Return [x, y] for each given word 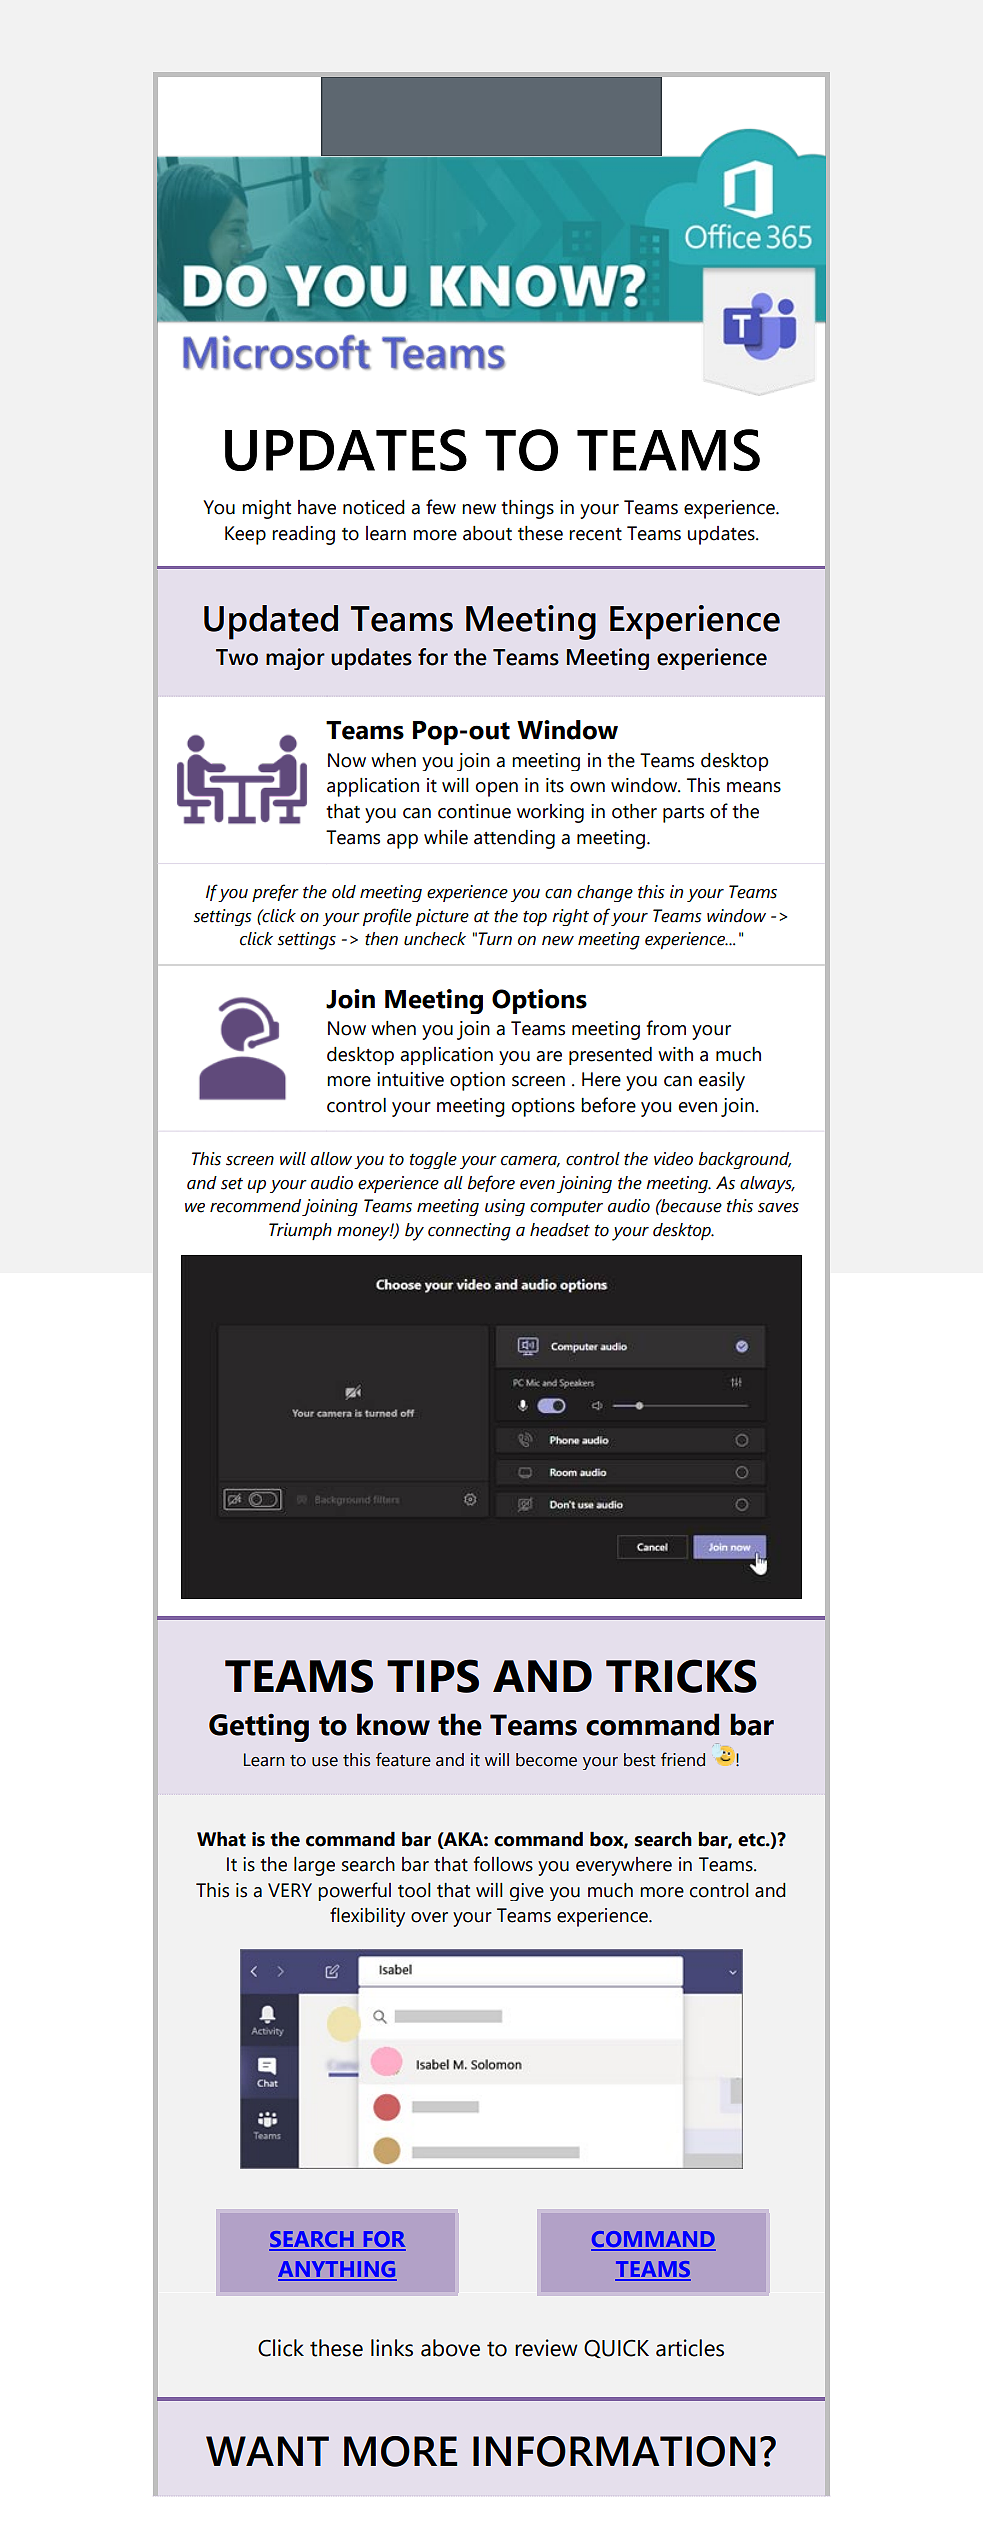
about [487, 533]
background [745, 1160]
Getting [259, 1727]
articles [690, 2348]
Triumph [300, 1231]
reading [303, 535]
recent [595, 534]
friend [683, 1759]
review [546, 2348]
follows [503, 1864]
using [505, 1207]
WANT [267, 2451]
